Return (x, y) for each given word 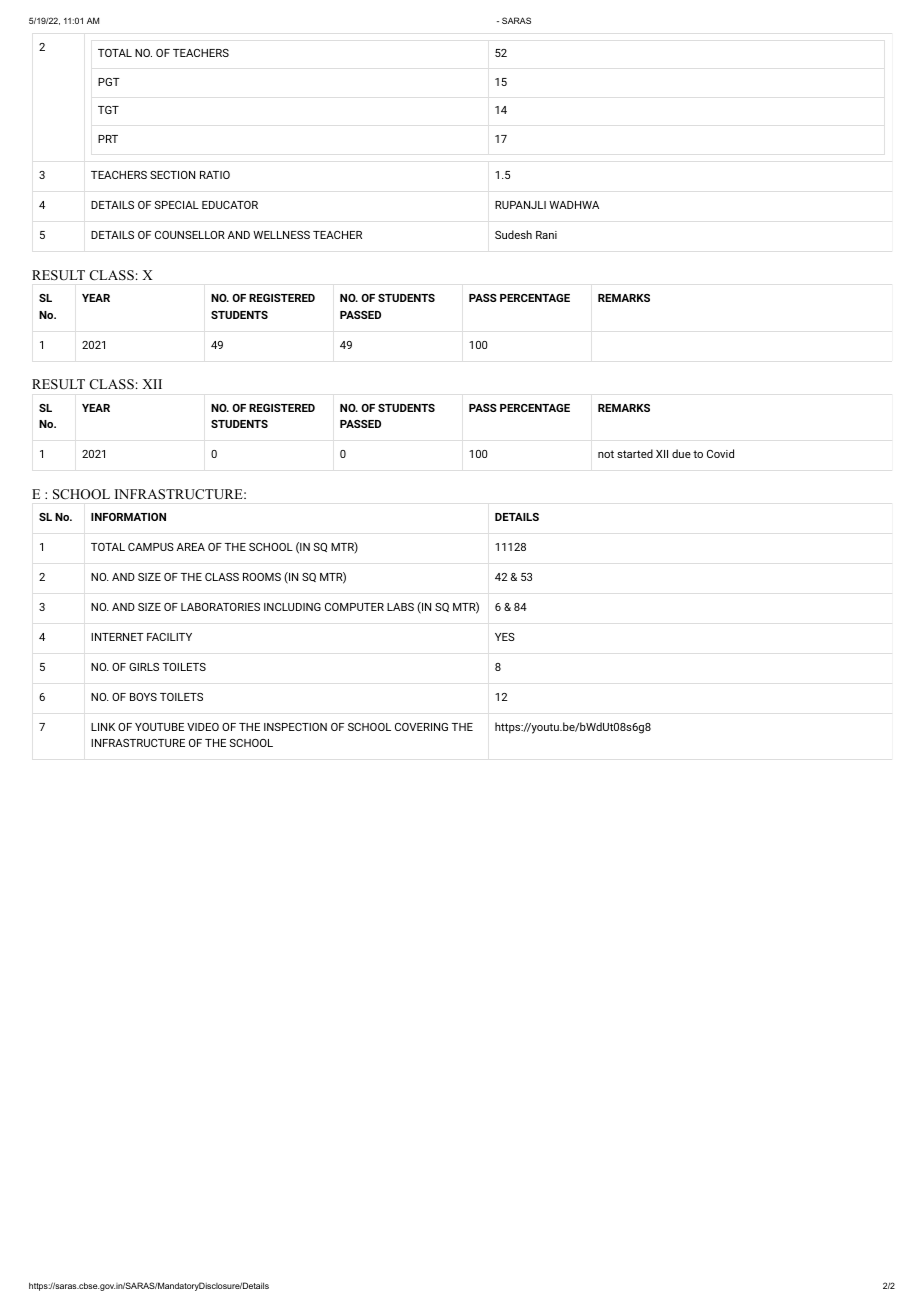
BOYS (143, 697)
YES (505, 637)
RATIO (215, 175)
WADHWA (574, 205)
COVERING (421, 727)
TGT (108, 110)
